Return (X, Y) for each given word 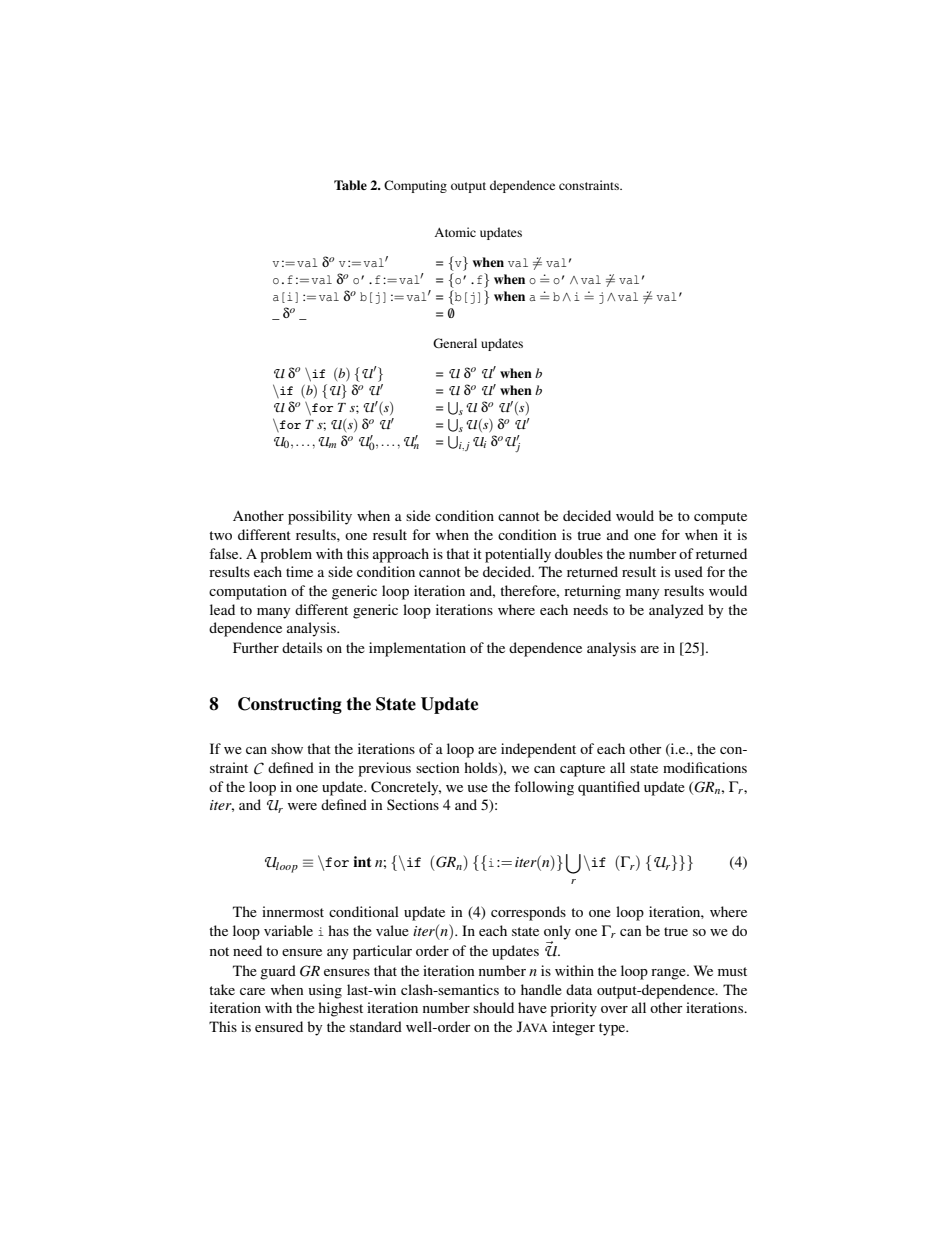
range (669, 974)
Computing (415, 186)
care (252, 991)
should (493, 1007)
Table (350, 185)
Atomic (455, 232)
